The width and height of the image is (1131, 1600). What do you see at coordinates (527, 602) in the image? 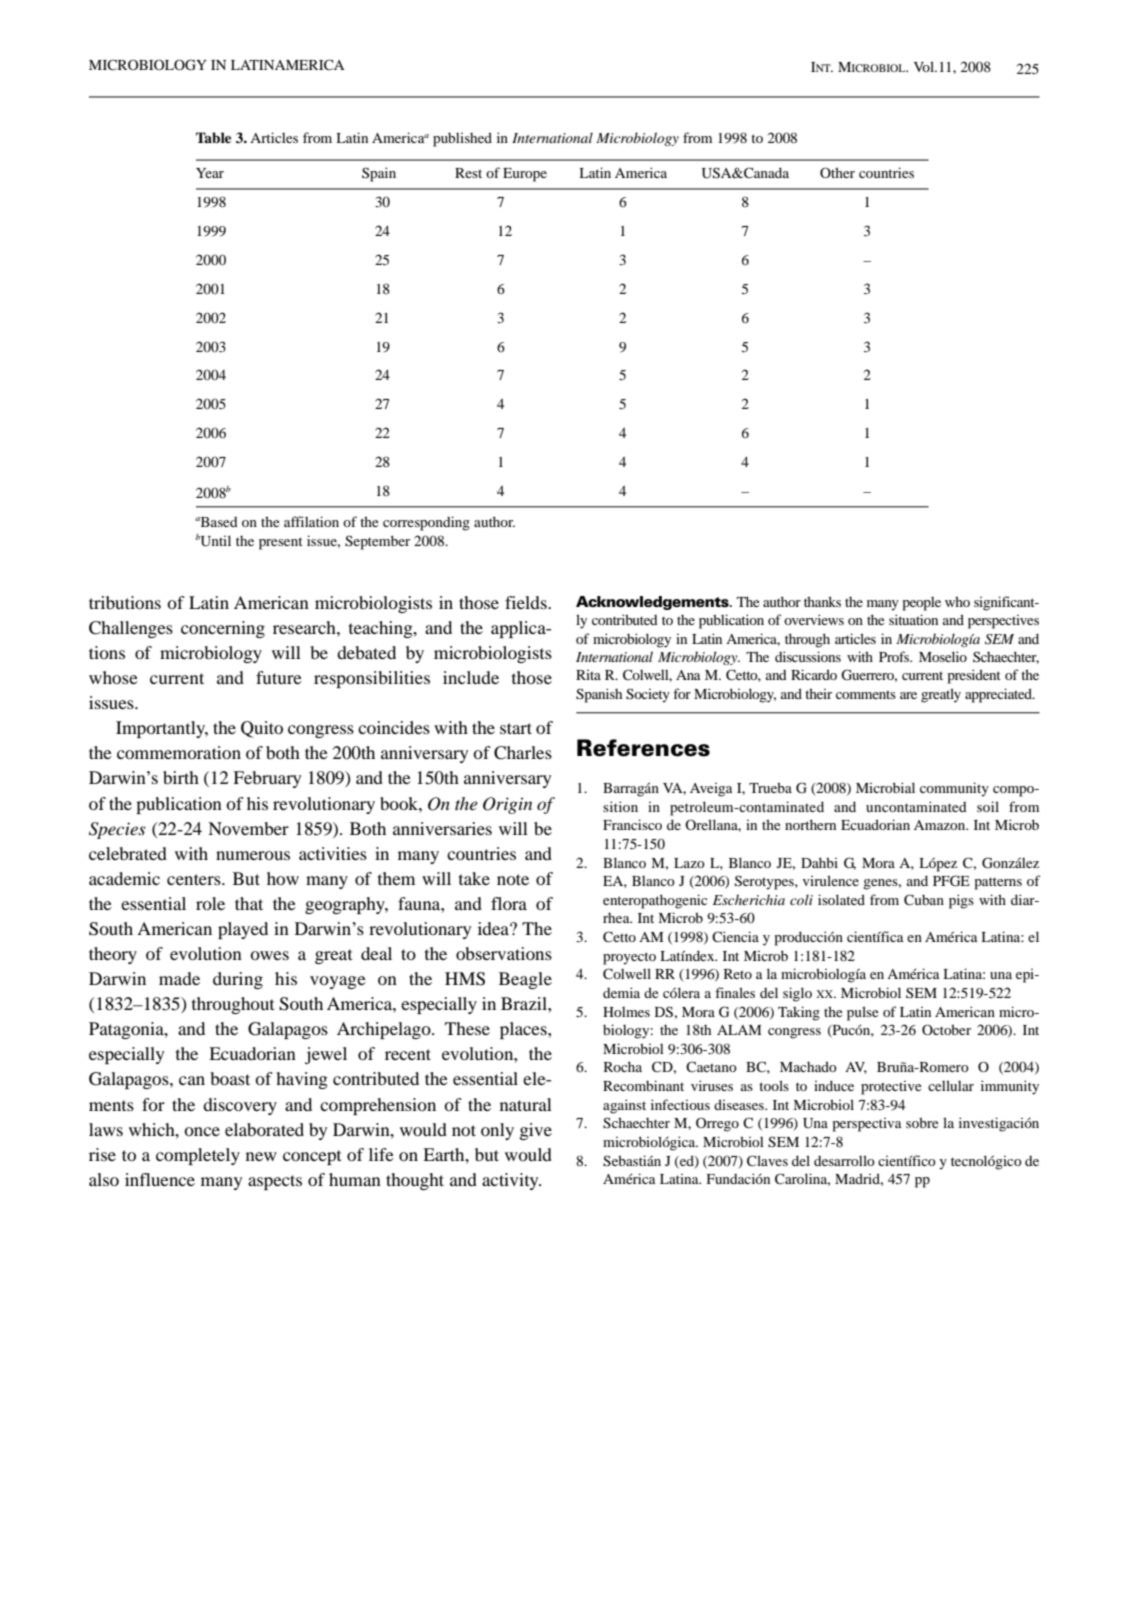
I see `fields` at bounding box center [527, 602].
